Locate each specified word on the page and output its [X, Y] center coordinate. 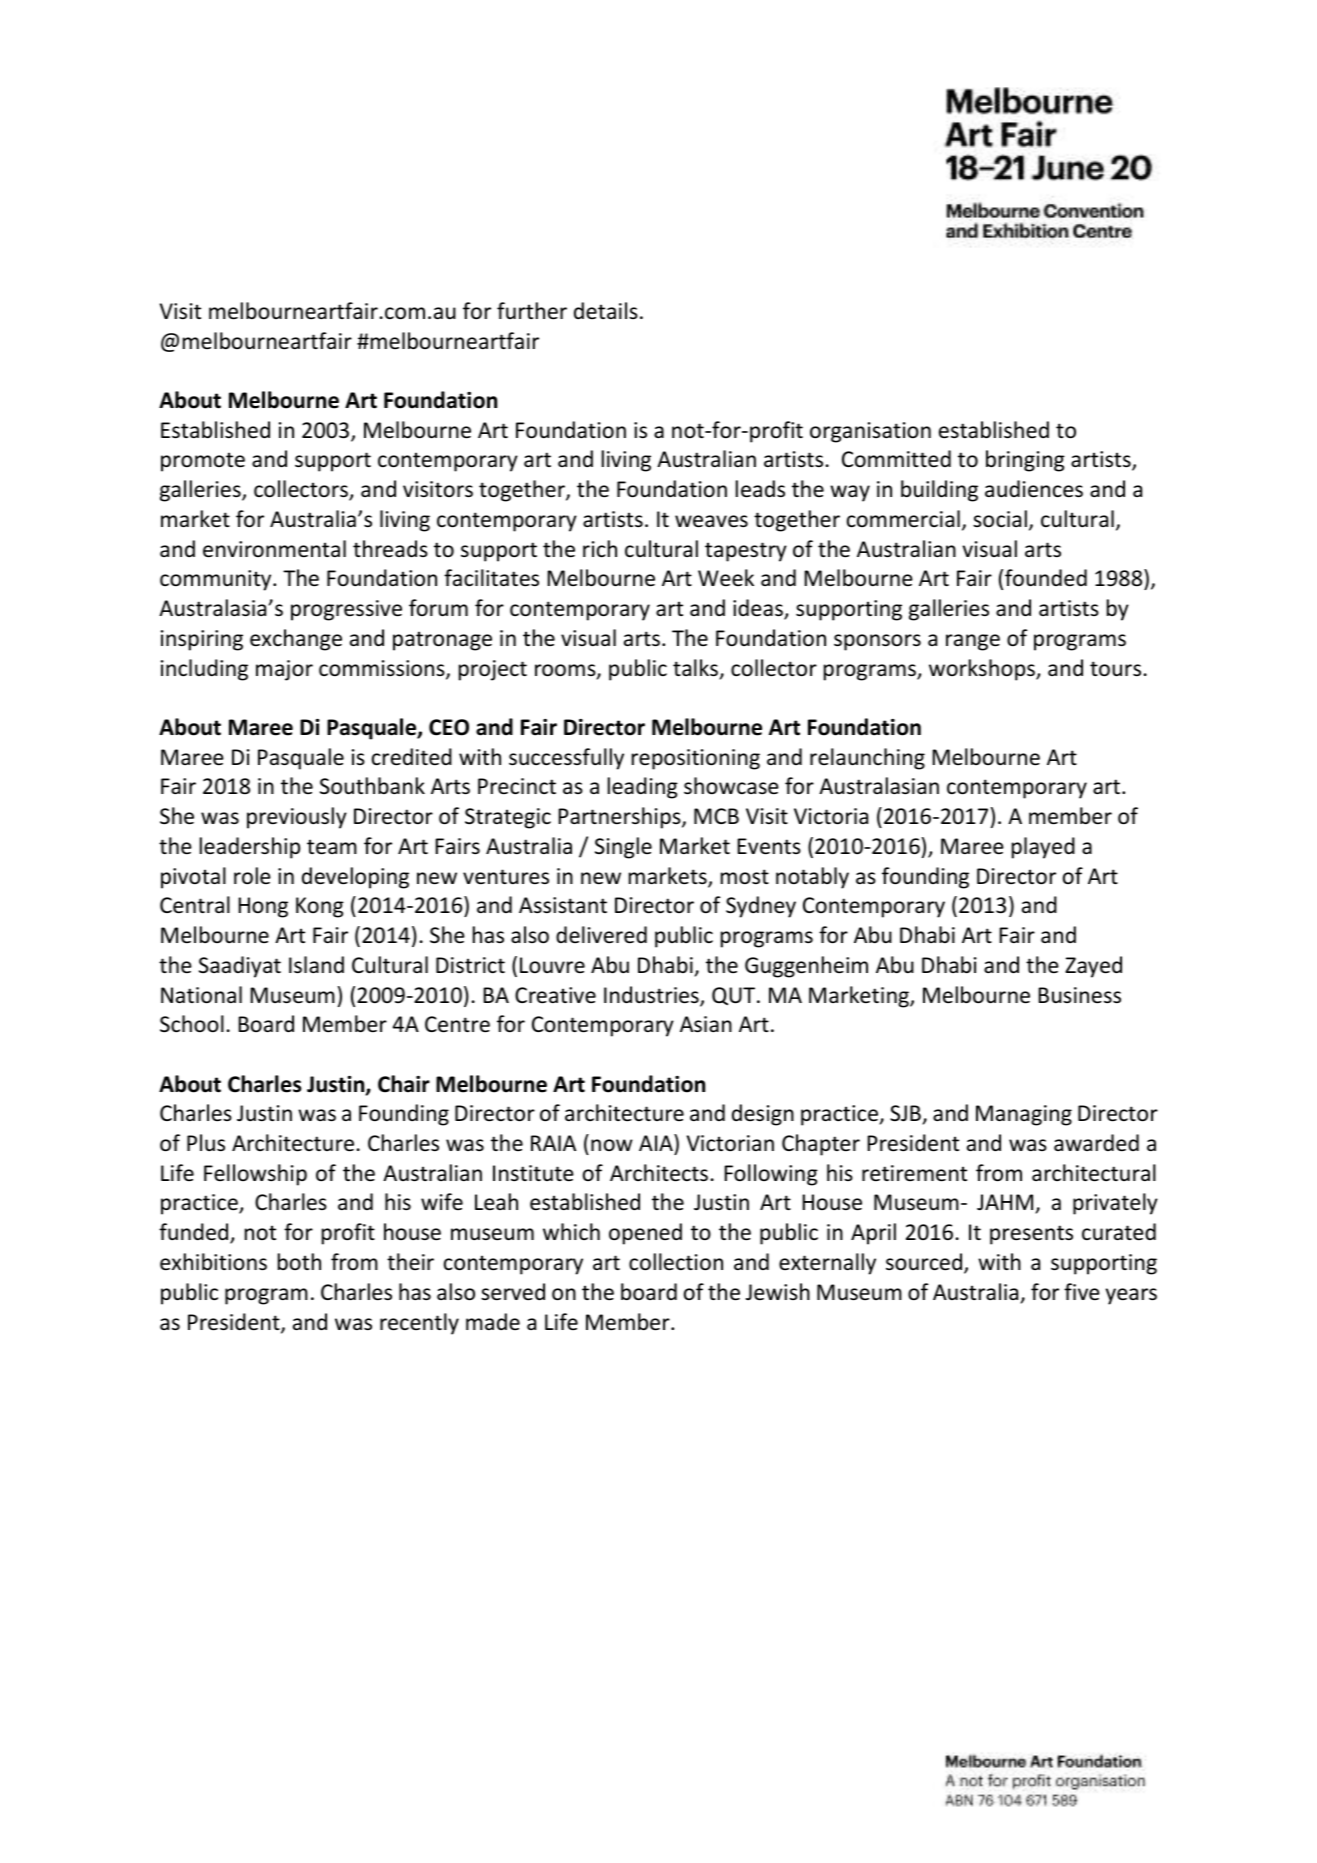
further [532, 311]
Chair [404, 1084]
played [1043, 848]
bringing [1025, 461]
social [1000, 519]
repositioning [696, 759]
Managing [1024, 1115]
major [284, 670]
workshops [983, 670]
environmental [274, 549]
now [612, 1145]
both [299, 1261]
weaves [711, 521]
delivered [601, 935]
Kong [320, 907]
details [606, 310]
